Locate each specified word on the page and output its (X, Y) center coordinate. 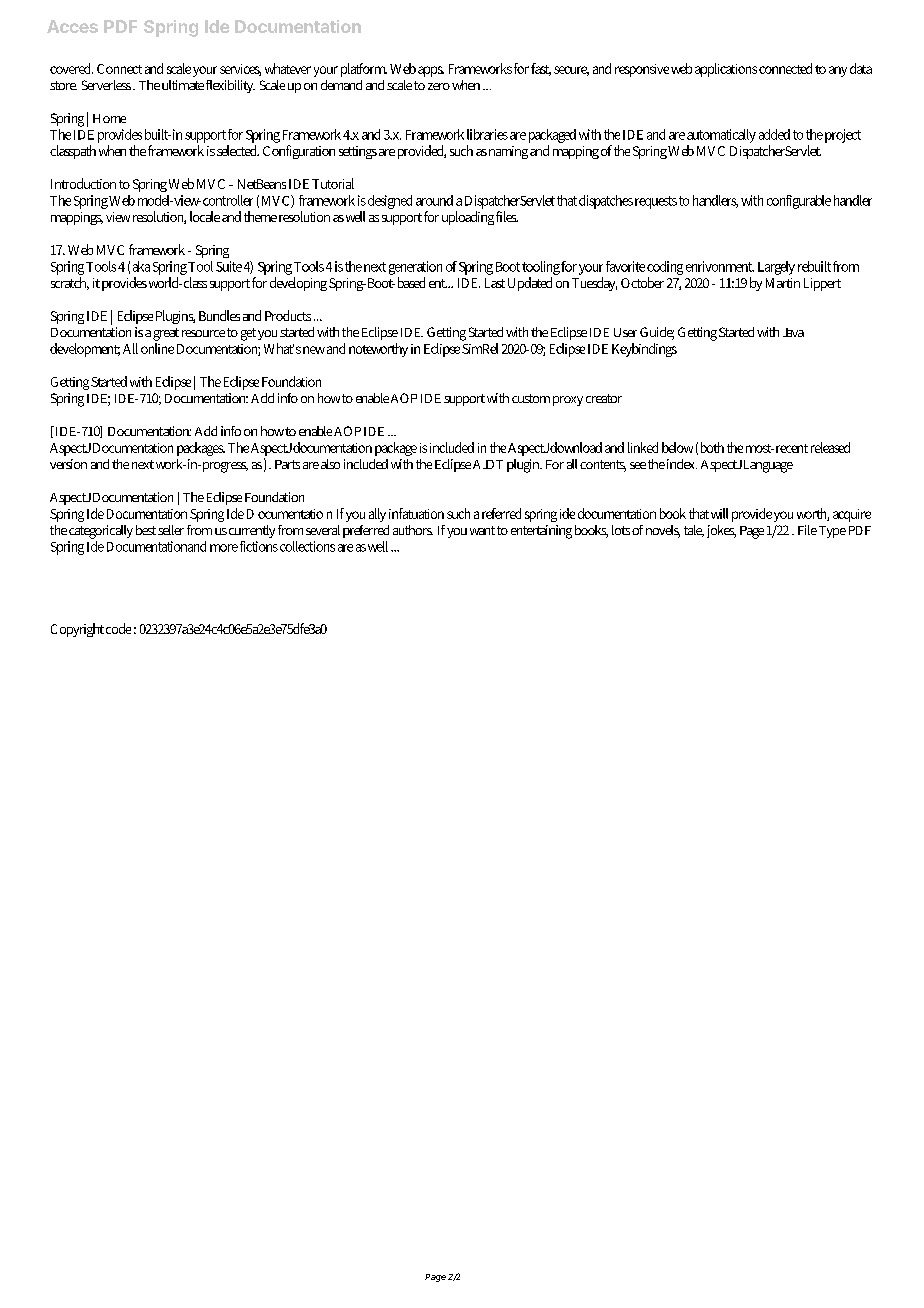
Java (793, 332)
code (118, 628)
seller (171, 530)
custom (531, 398)
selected (238, 150)
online (157, 348)
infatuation (416, 513)
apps (431, 71)
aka (141, 266)
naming (508, 152)
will (719, 513)
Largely (776, 268)
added (774, 134)
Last (495, 283)
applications (726, 70)
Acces (72, 26)
